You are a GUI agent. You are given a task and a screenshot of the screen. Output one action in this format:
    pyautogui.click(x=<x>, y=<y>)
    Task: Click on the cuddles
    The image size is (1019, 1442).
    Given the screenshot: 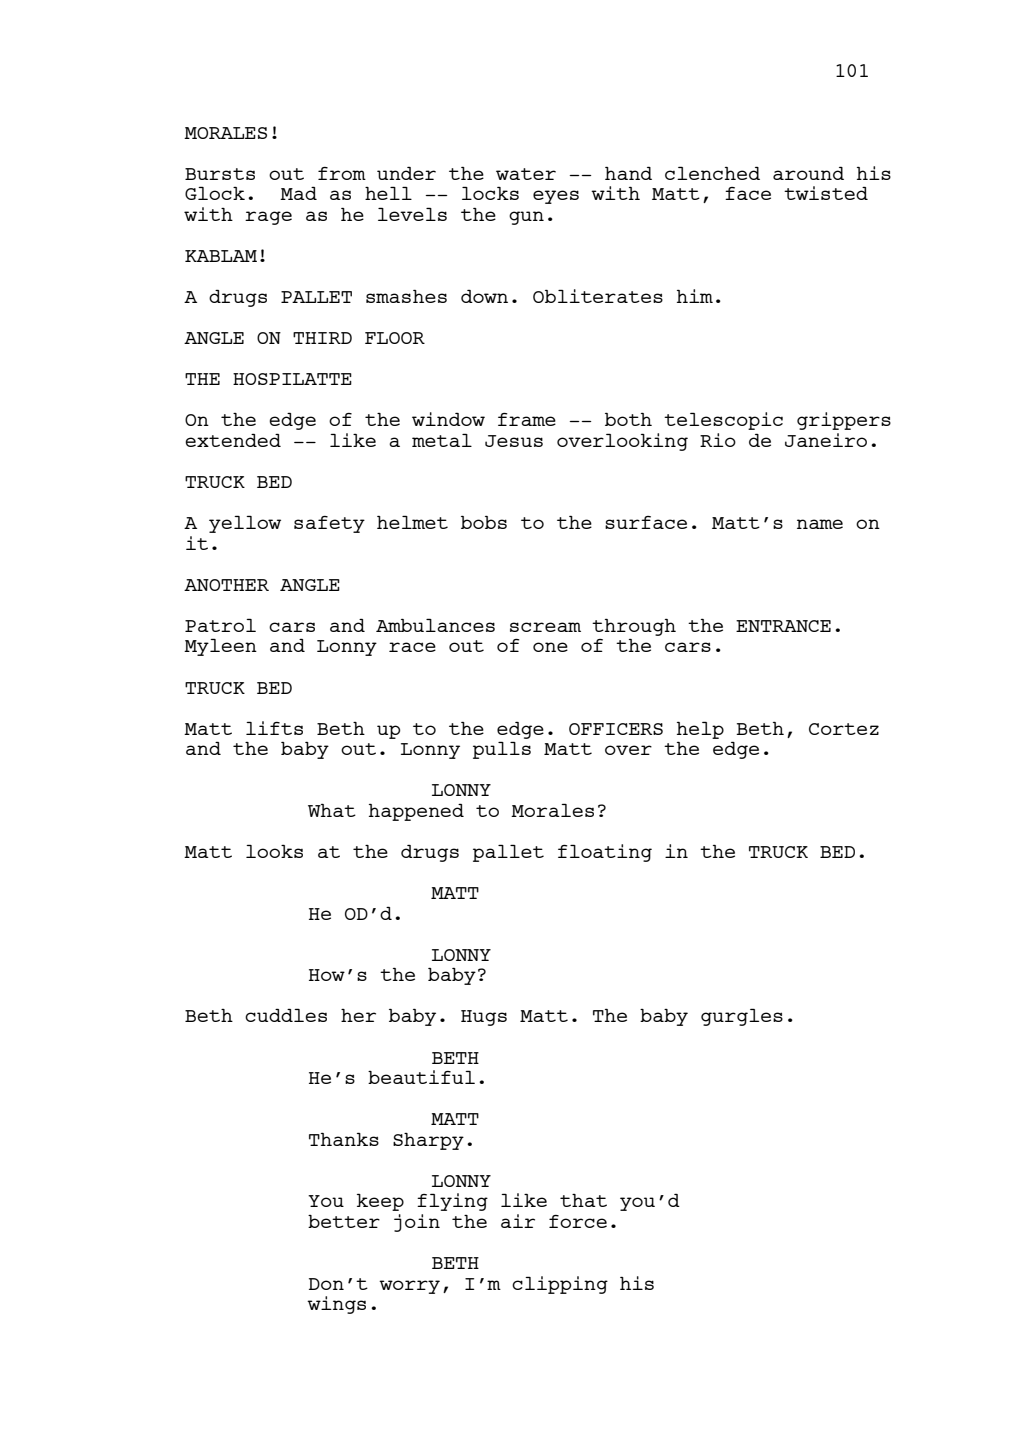 What is the action you would take?
    pyautogui.click(x=286, y=1015)
